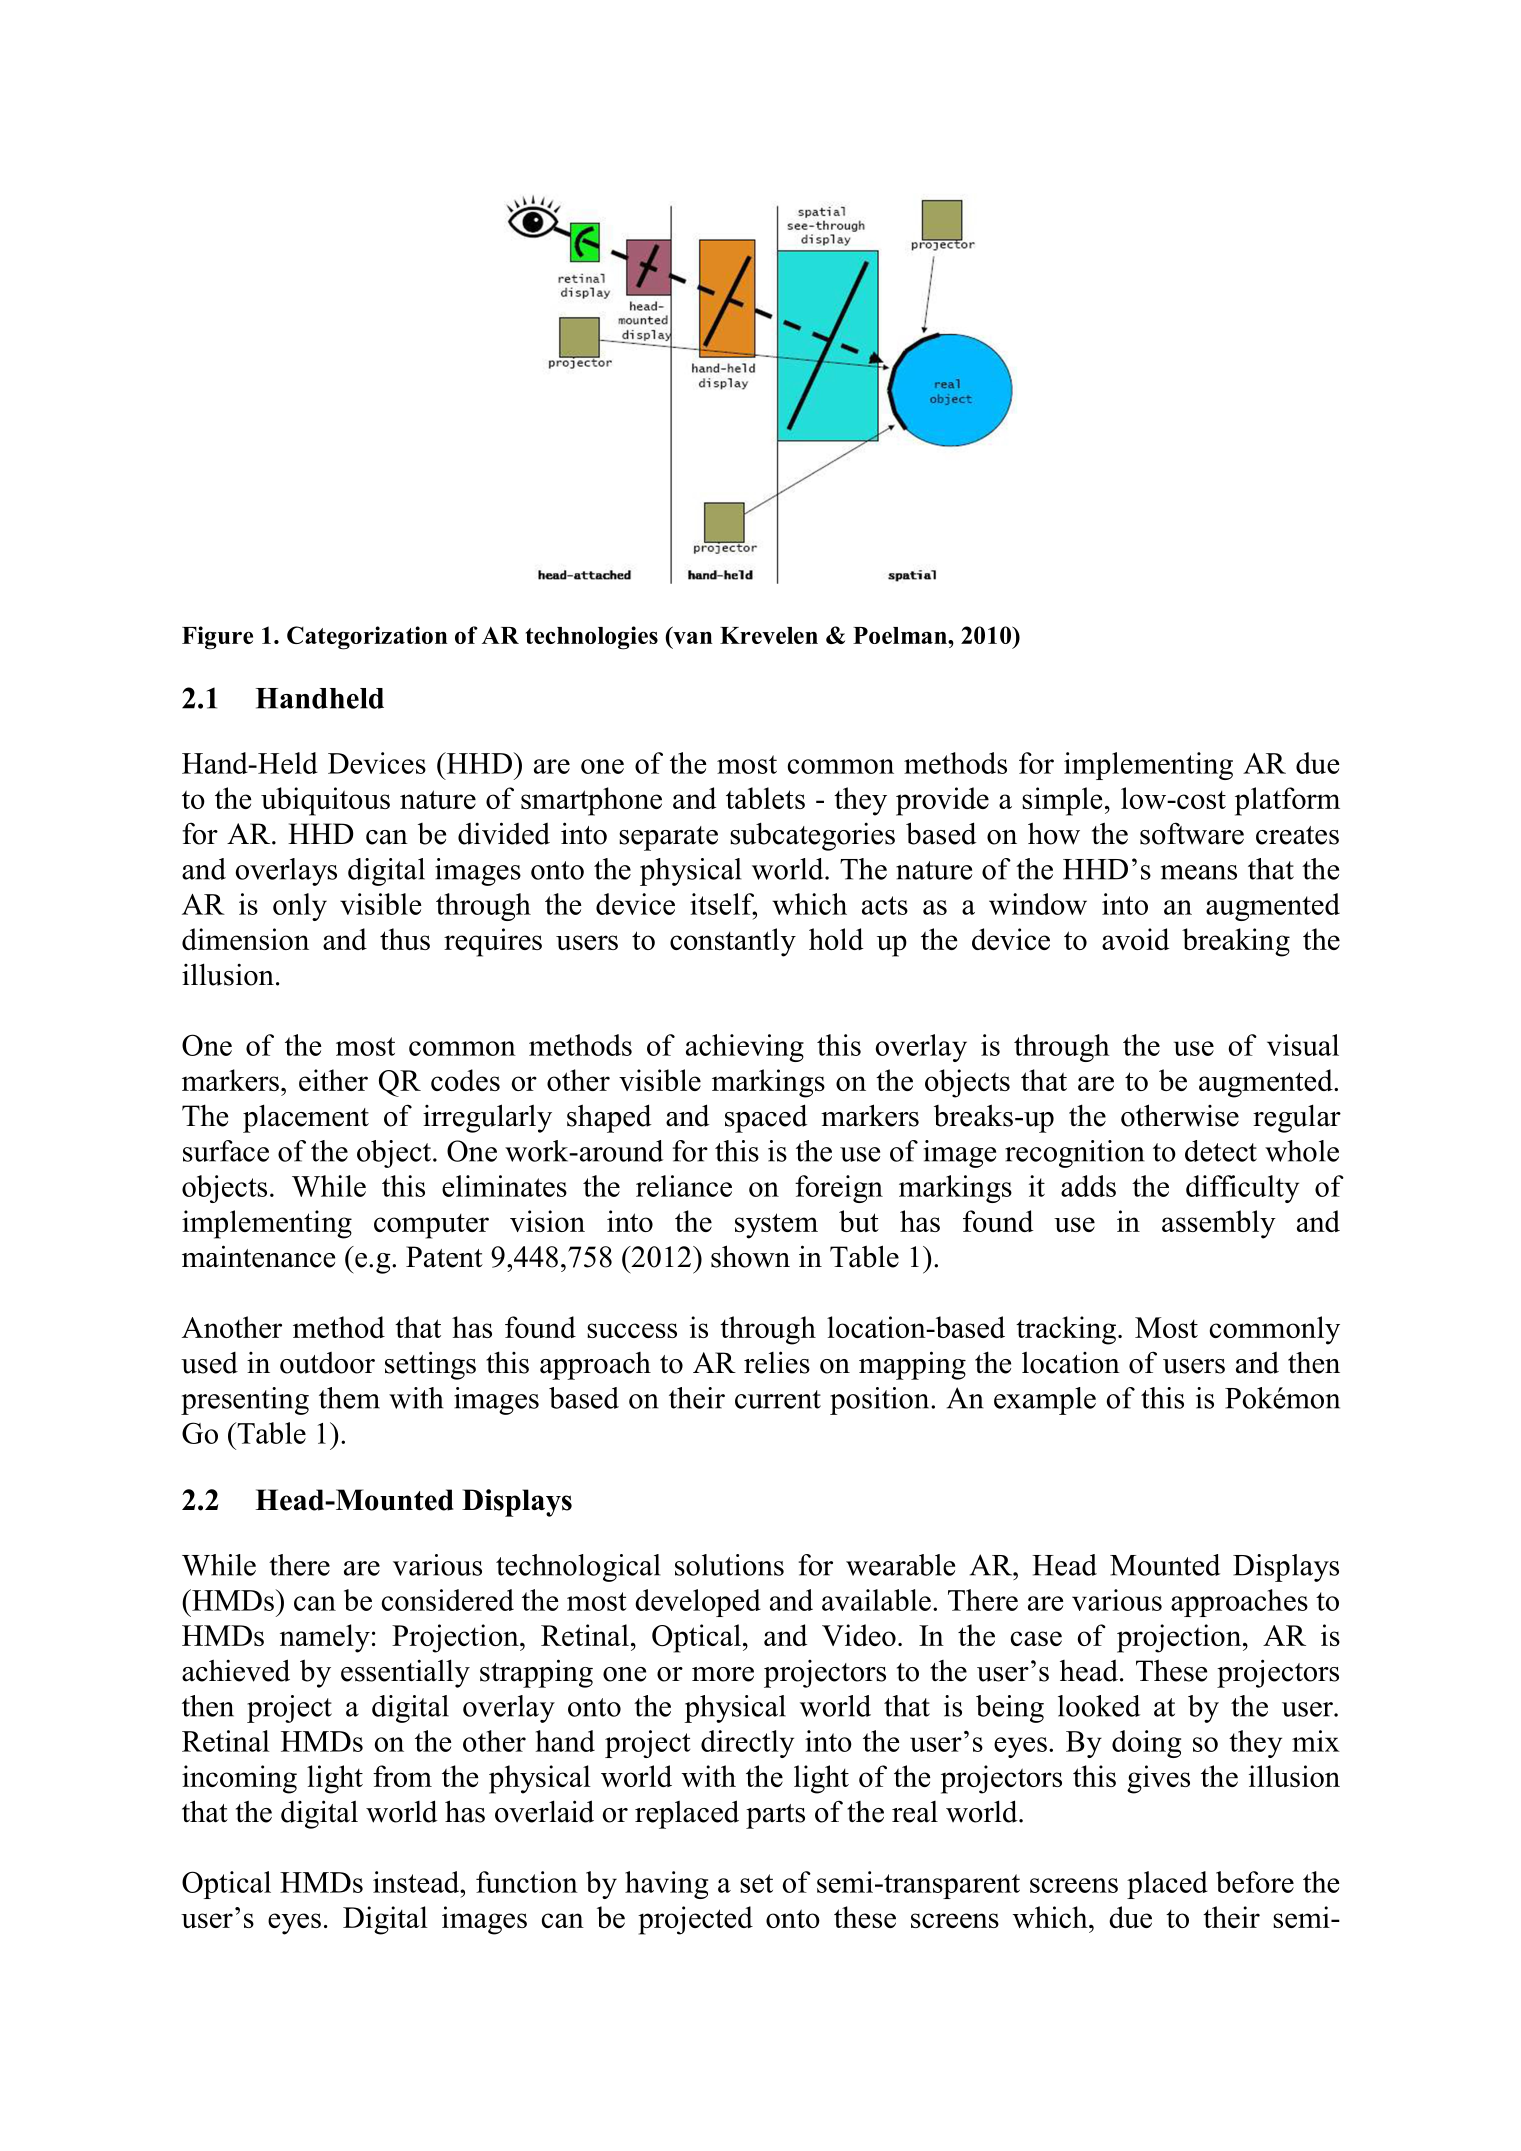 Image resolution: width=1521 pixels, height=2151 pixels. I want to click on assembly, so click(1219, 1224).
